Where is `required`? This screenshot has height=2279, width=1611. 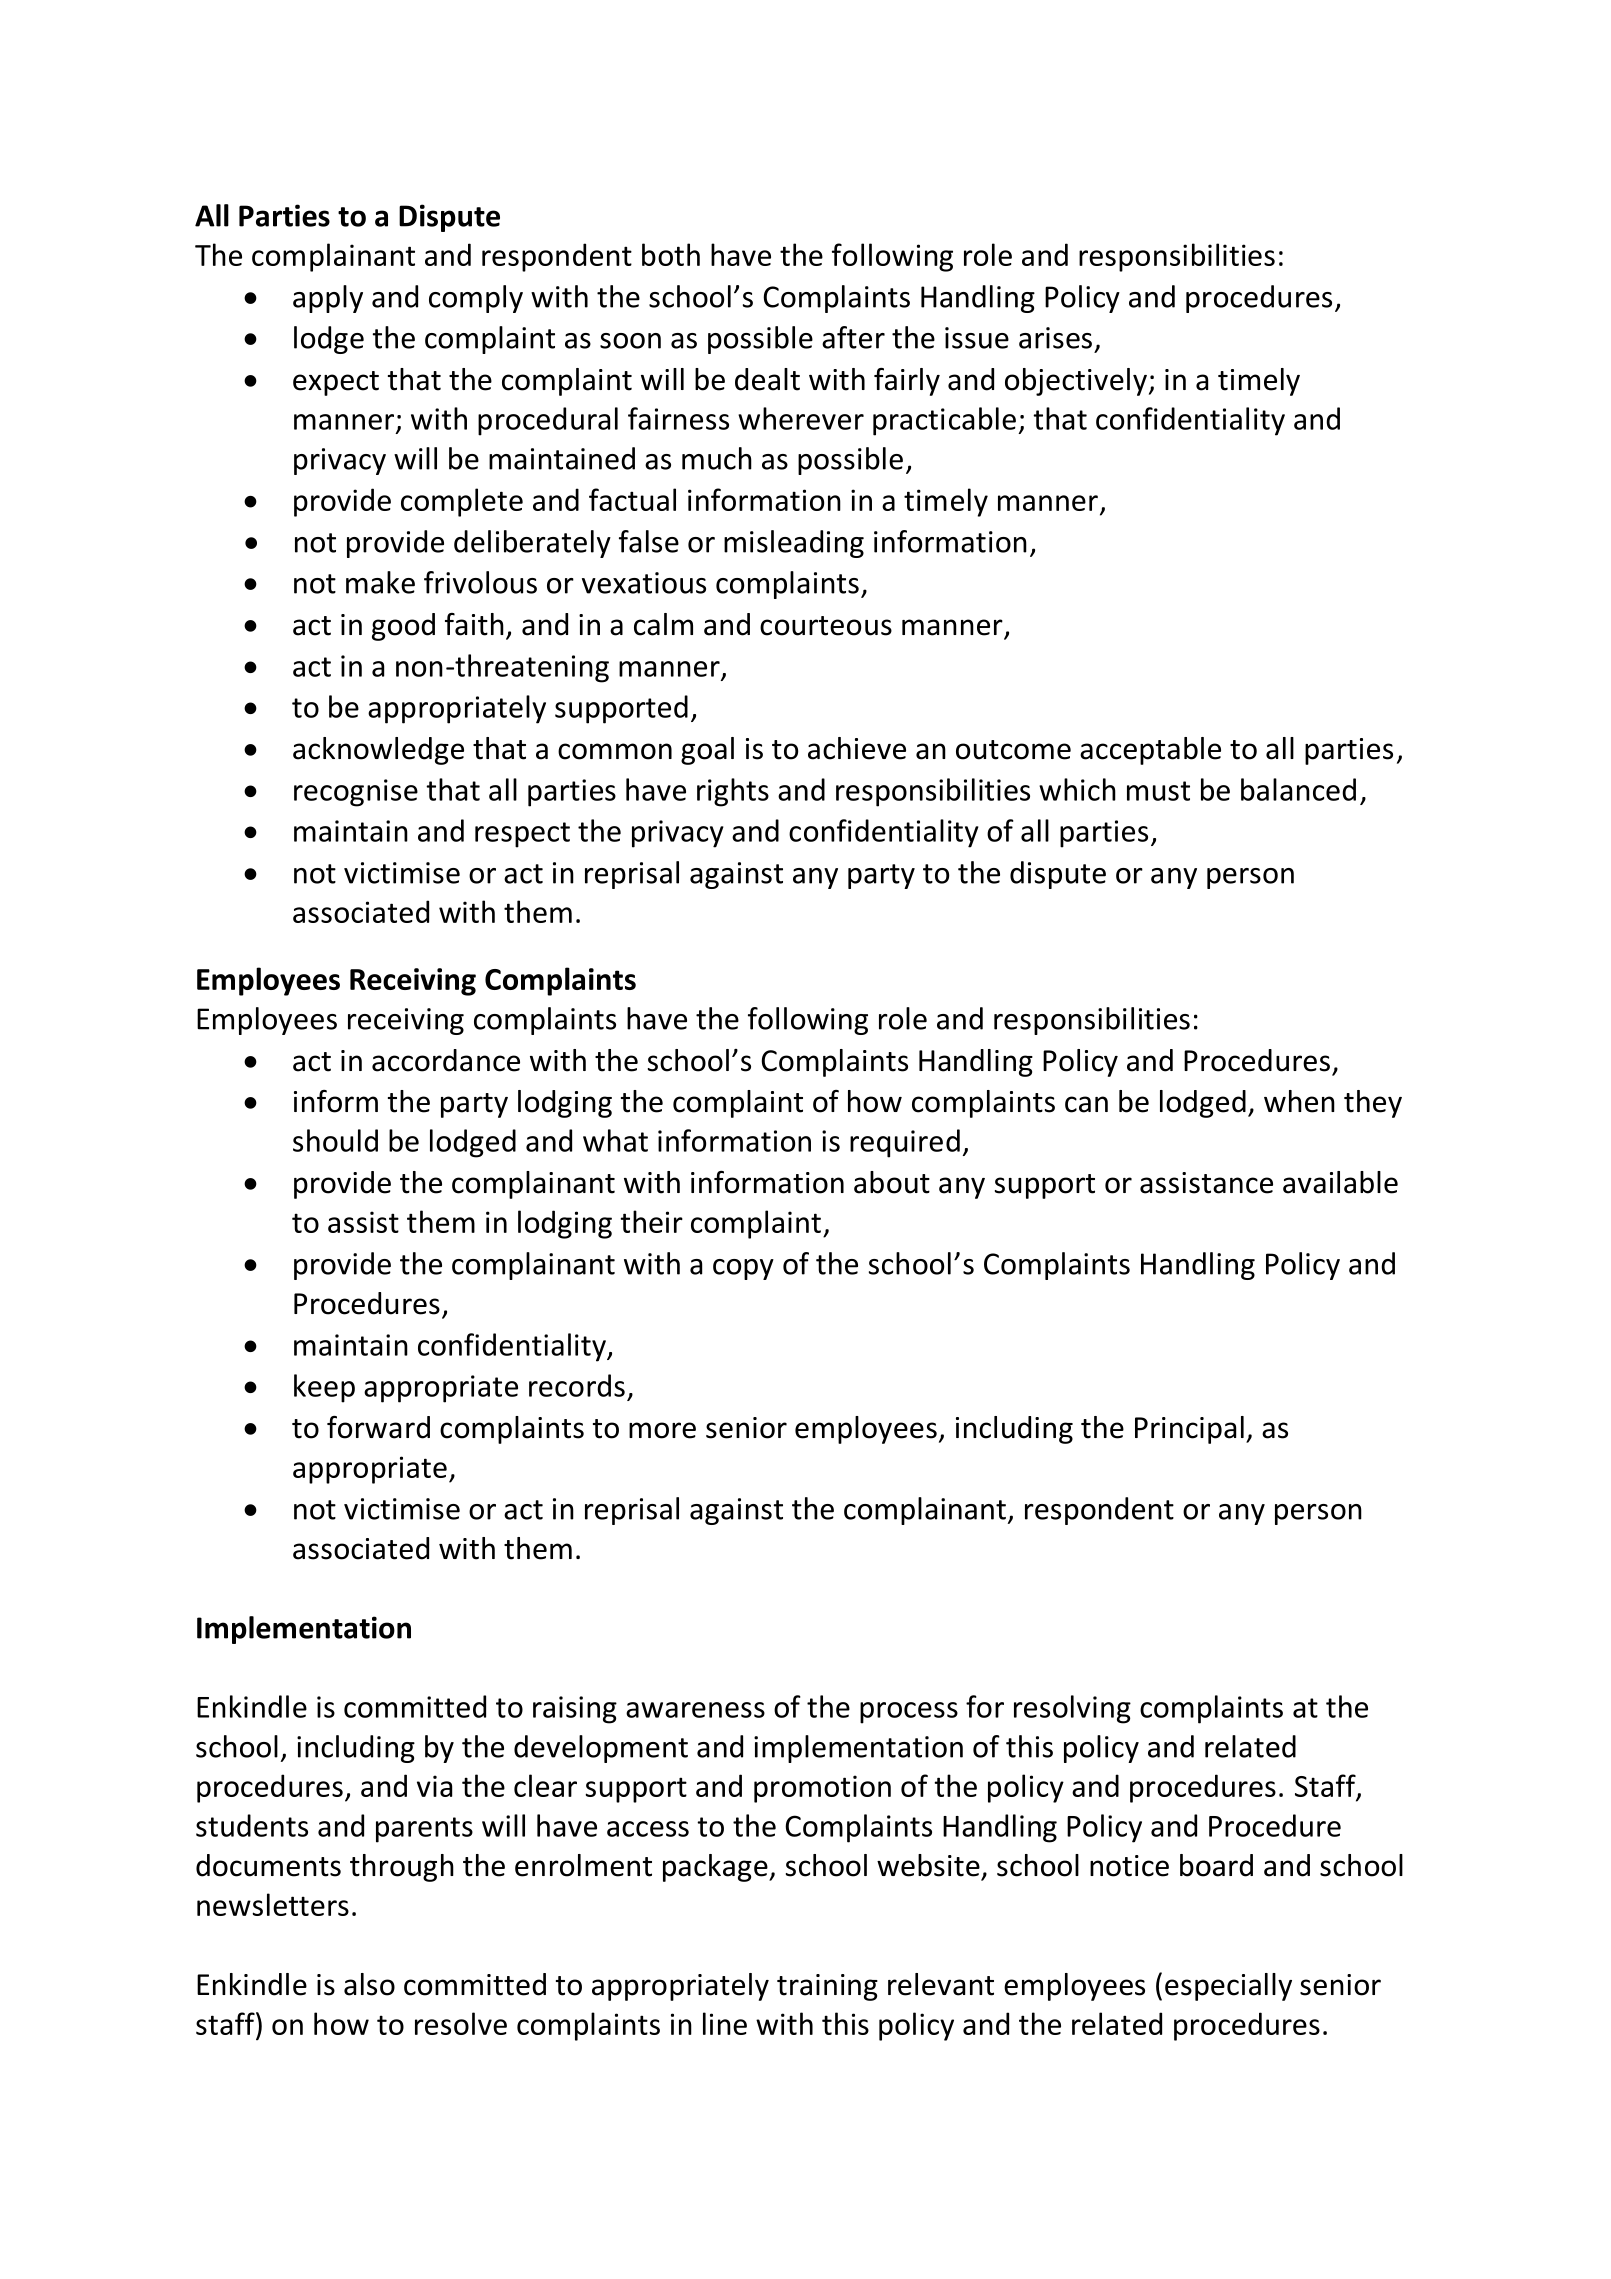 required is located at coordinates (905, 1143).
